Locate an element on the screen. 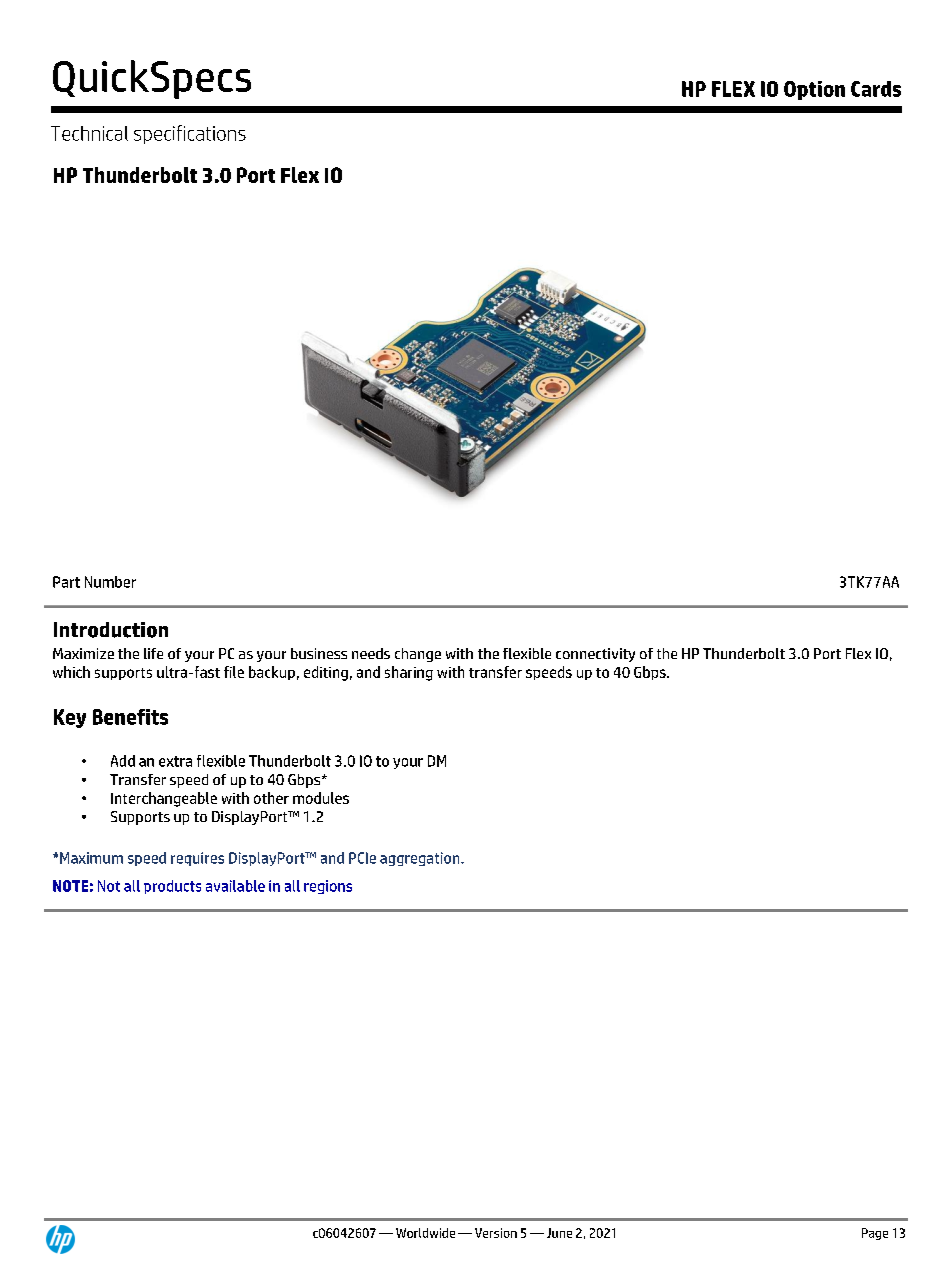 The height and width of the screenshot is (1270, 952). Worldwide is located at coordinates (425, 1233).
